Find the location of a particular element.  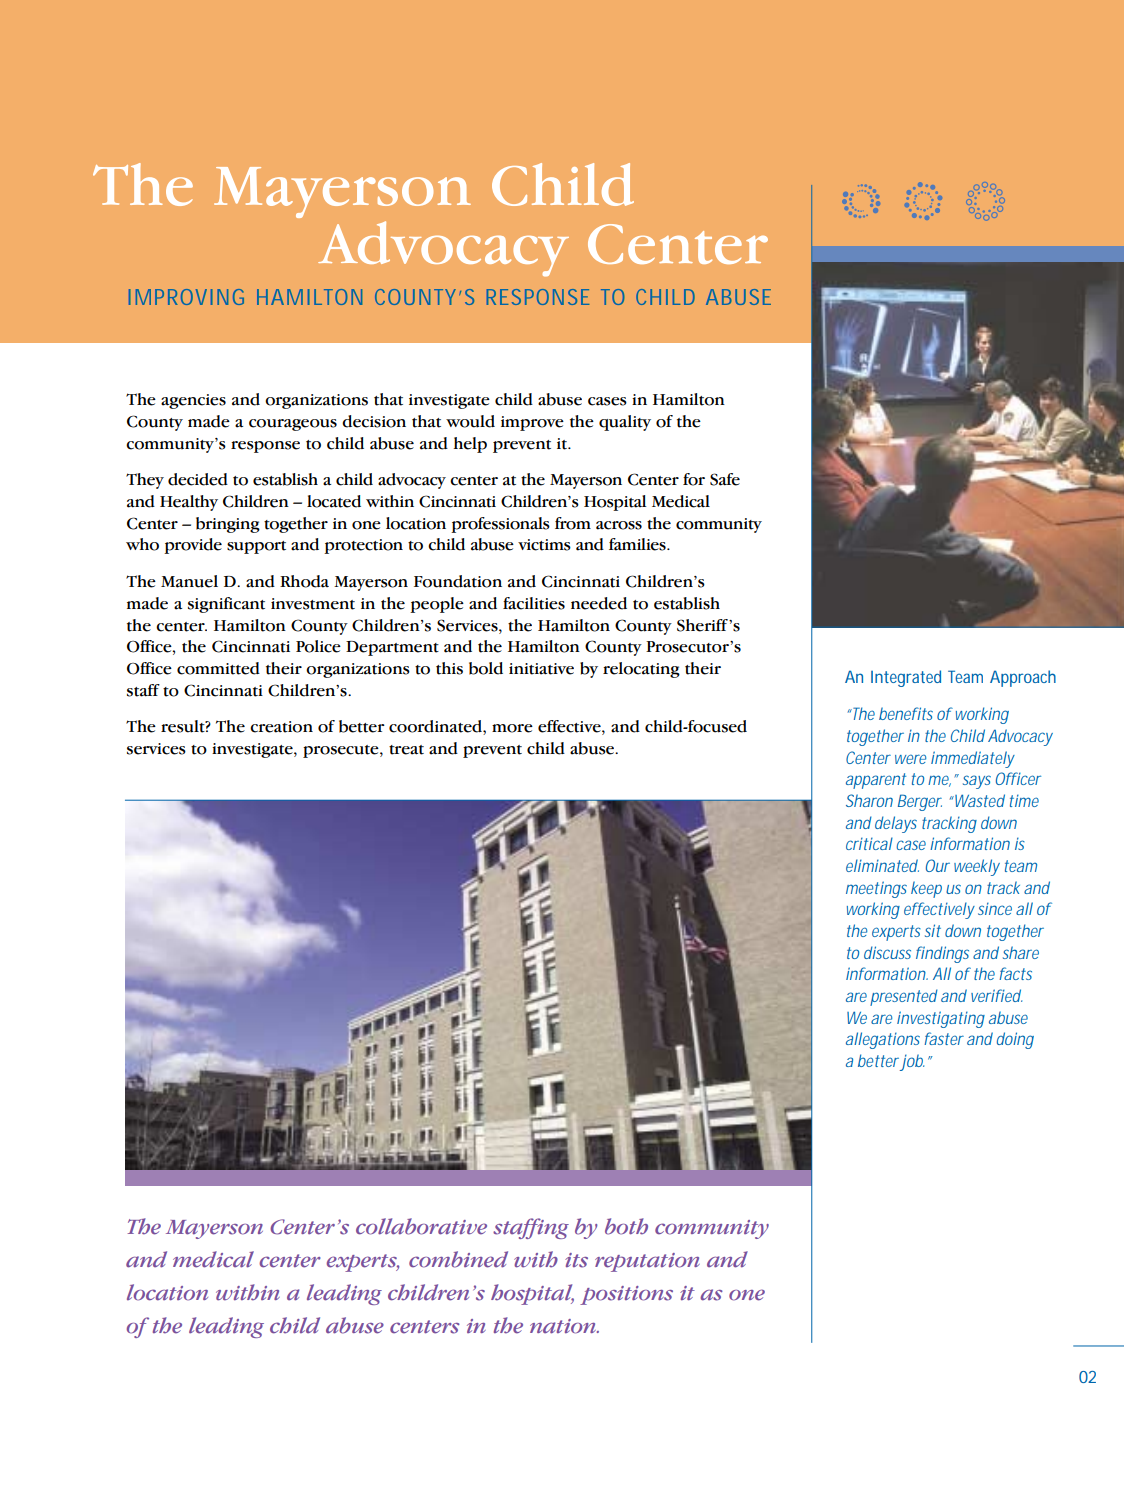

Integrated is located at coordinates (906, 678).
